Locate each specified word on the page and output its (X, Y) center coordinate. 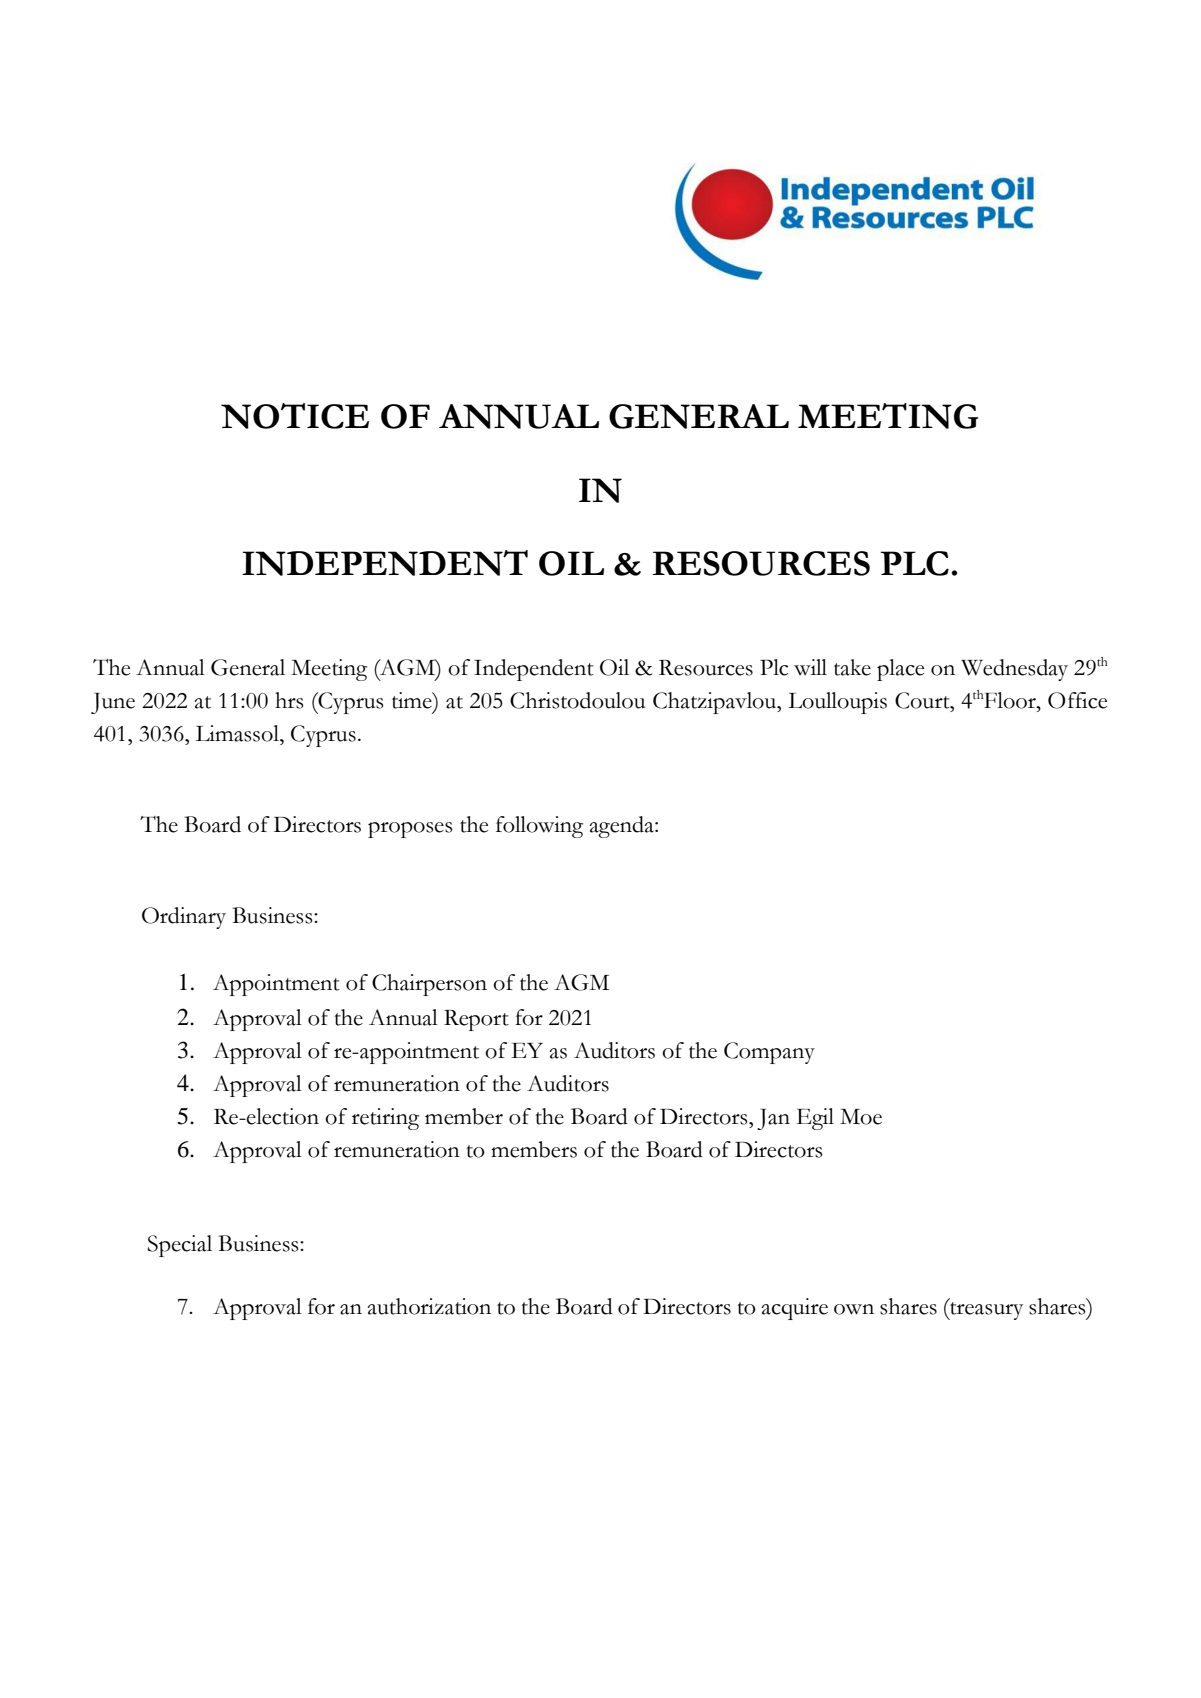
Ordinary (184, 918)
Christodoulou (577, 700)
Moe (861, 1117)
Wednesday (1014, 670)
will (810, 667)
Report (476, 1020)
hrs (289, 700)
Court (923, 700)
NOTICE (295, 416)
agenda (622, 827)
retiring (385, 1119)
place (900, 670)
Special (180, 1246)
